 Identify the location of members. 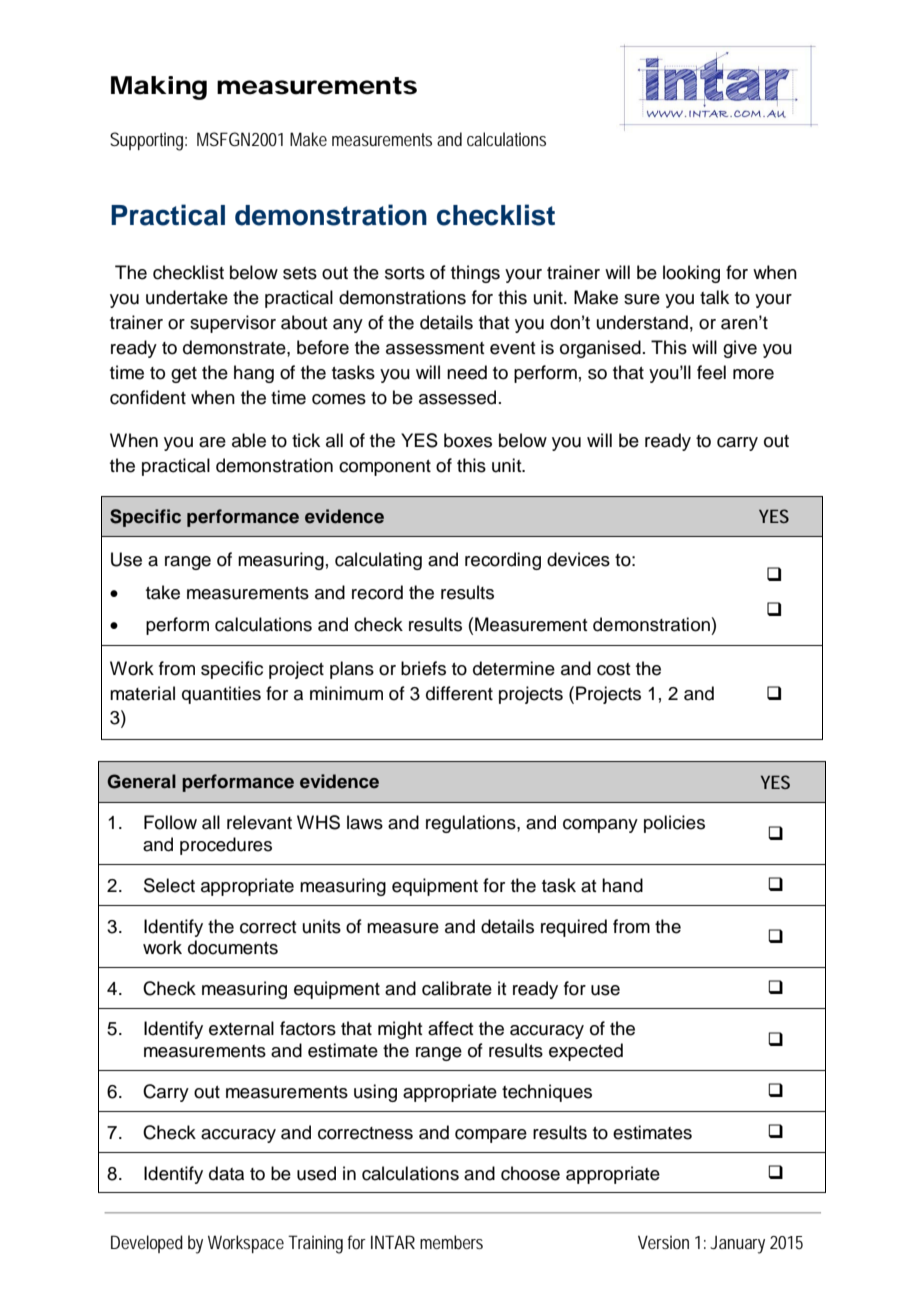
(451, 1242).
